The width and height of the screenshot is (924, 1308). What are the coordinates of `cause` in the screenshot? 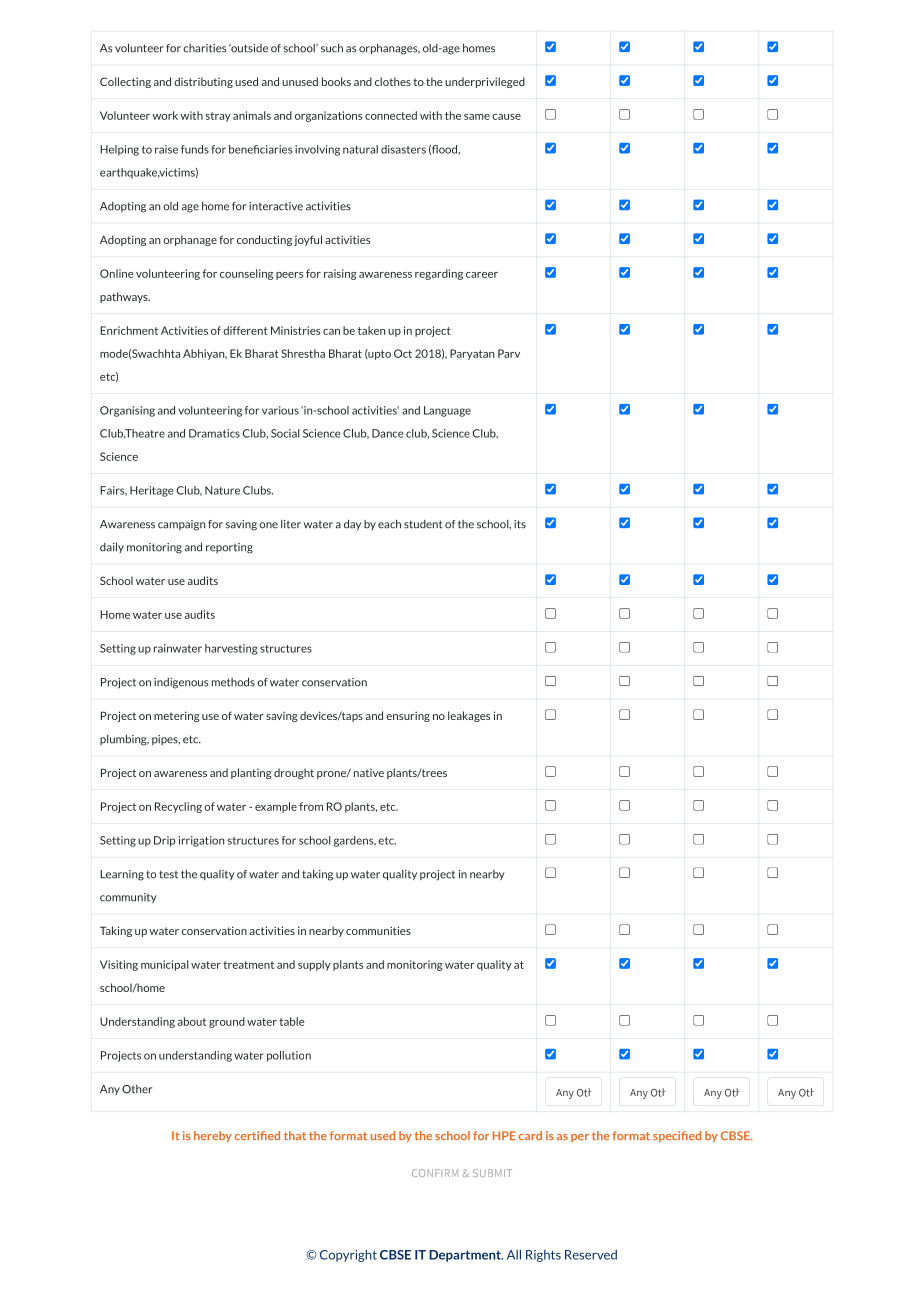 It's located at (506, 117).
